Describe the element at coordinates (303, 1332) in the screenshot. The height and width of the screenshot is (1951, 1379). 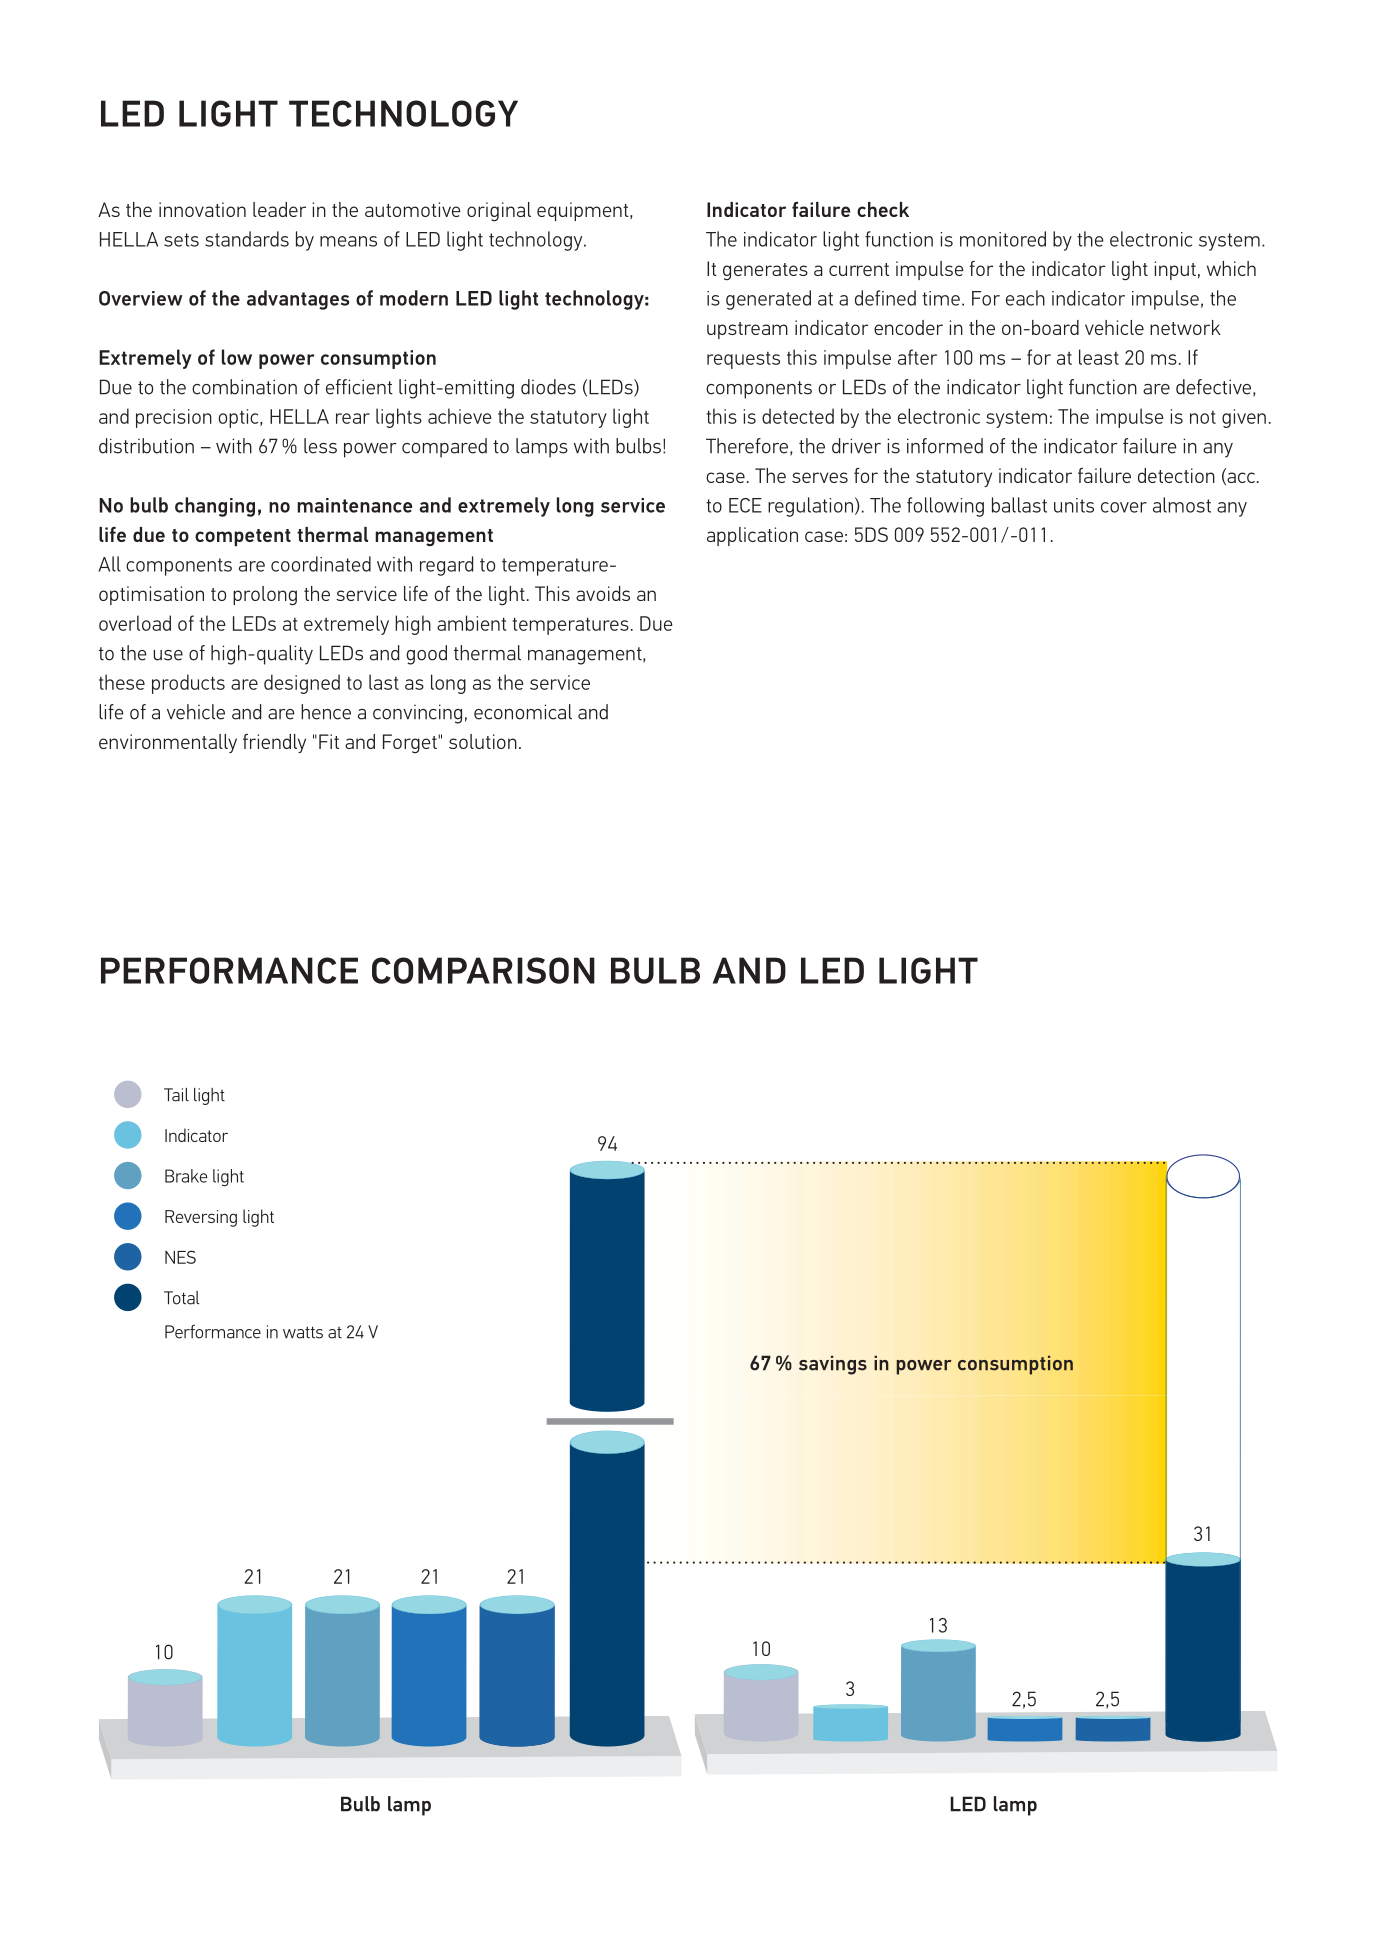
I see `watts` at that location.
